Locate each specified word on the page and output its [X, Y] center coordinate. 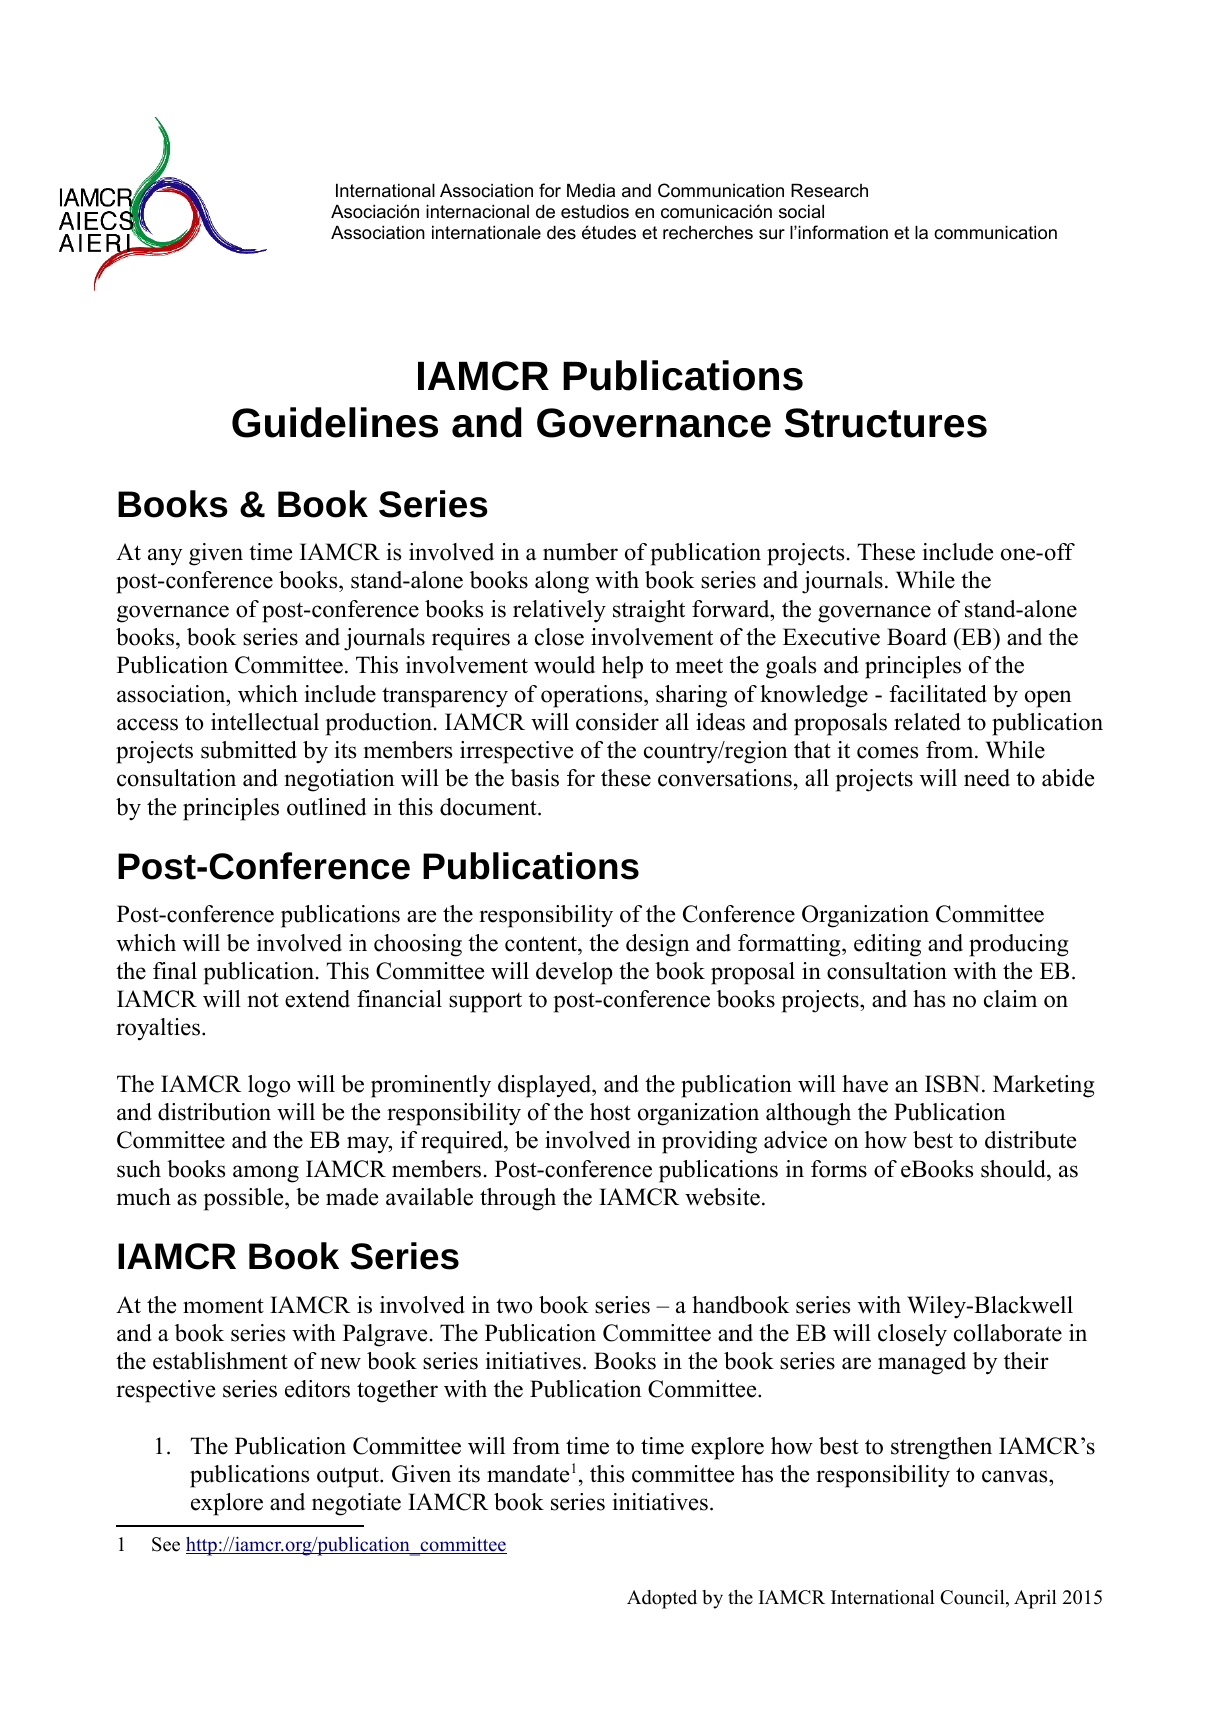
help [622, 667]
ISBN [952, 1084]
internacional [477, 211]
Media [591, 190]
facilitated [938, 694]
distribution [214, 1112]
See [166, 1544]
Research [829, 190]
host [610, 1112]
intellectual [265, 722]
